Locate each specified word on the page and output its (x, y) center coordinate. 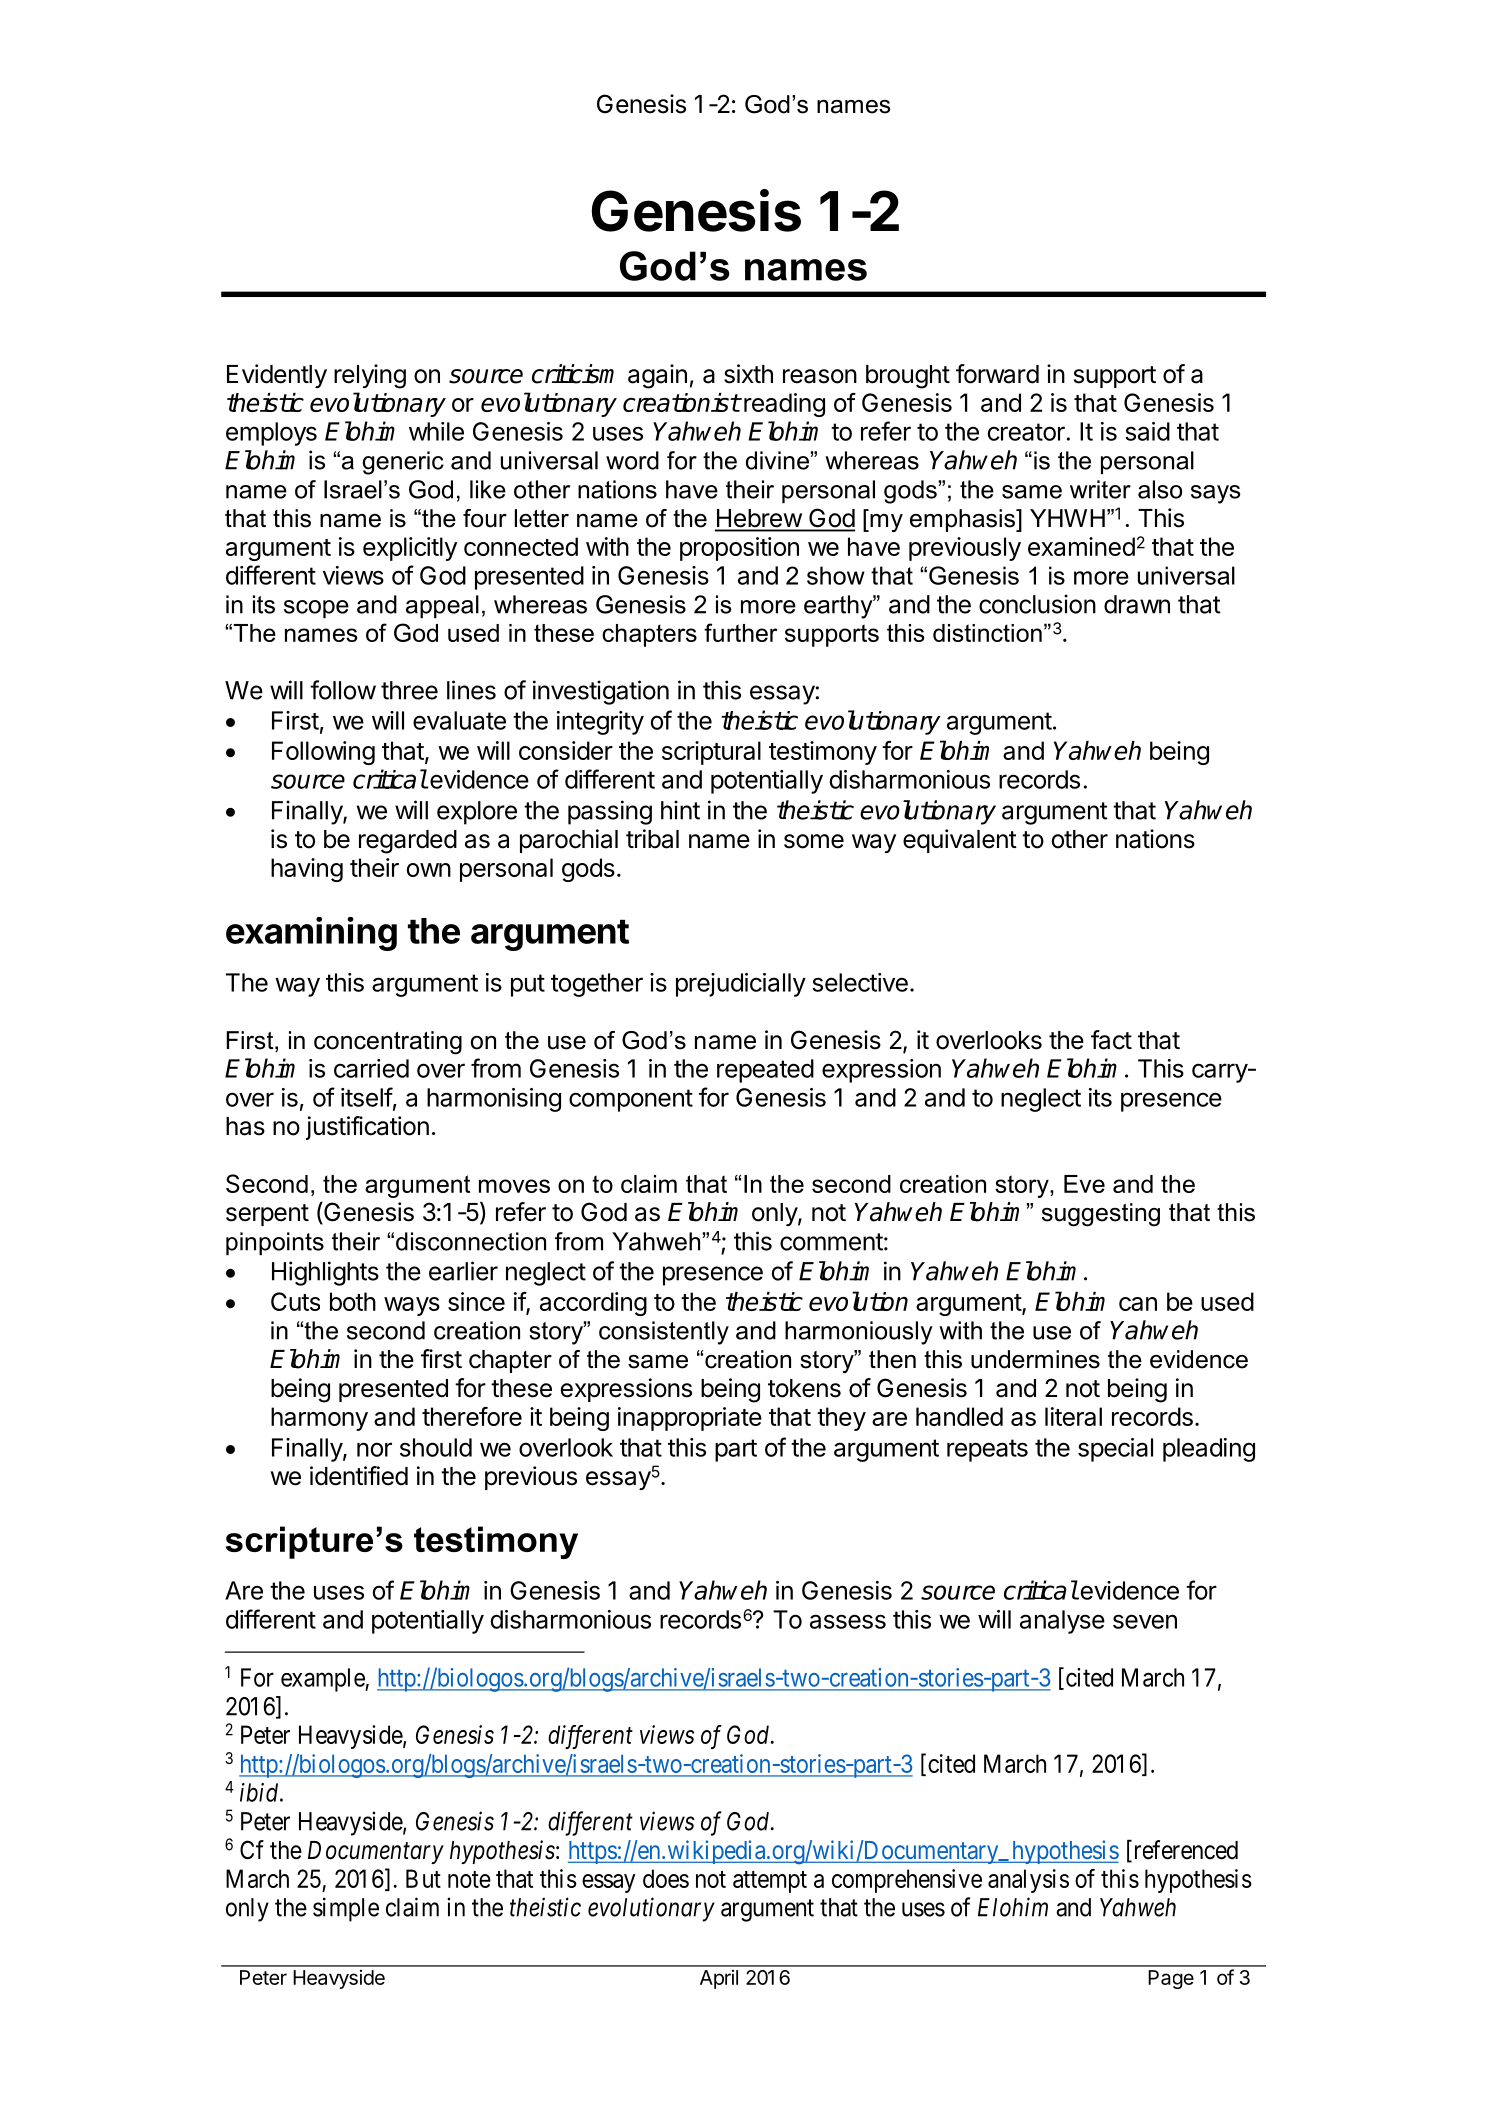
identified (359, 1476)
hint (680, 810)
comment (831, 1242)
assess (848, 1621)
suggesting (1101, 1215)
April (719, 1979)
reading (784, 405)
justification (367, 1128)
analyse (1062, 1622)
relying (370, 376)
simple (346, 1909)
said (1147, 431)
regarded (408, 842)
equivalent (960, 841)
